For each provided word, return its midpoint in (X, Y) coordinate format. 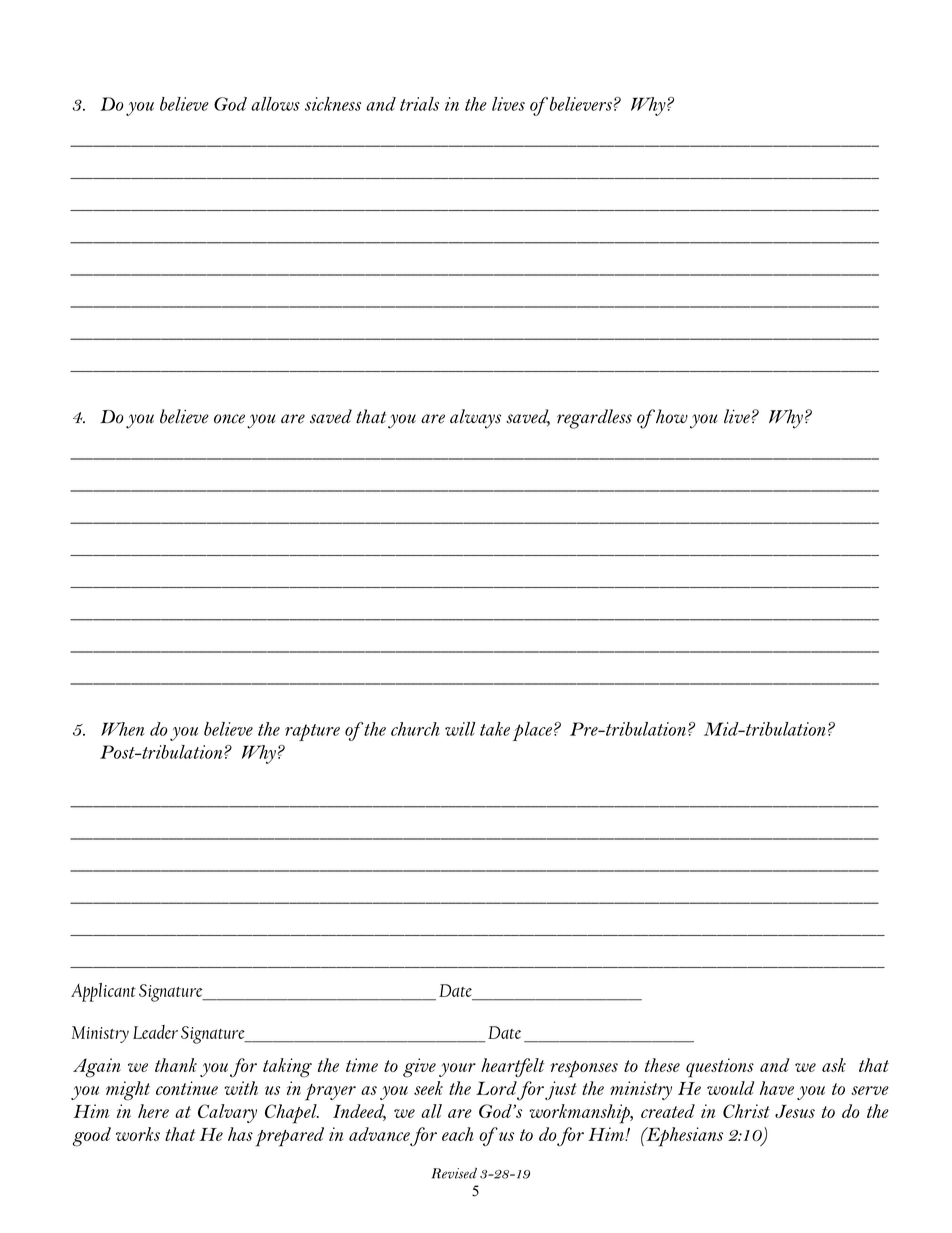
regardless (594, 419)
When (123, 729)
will (460, 729)
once (229, 419)
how (671, 416)
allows (275, 104)
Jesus (795, 1111)
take (495, 729)
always (475, 419)
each (458, 1134)
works (138, 1134)
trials (419, 104)
